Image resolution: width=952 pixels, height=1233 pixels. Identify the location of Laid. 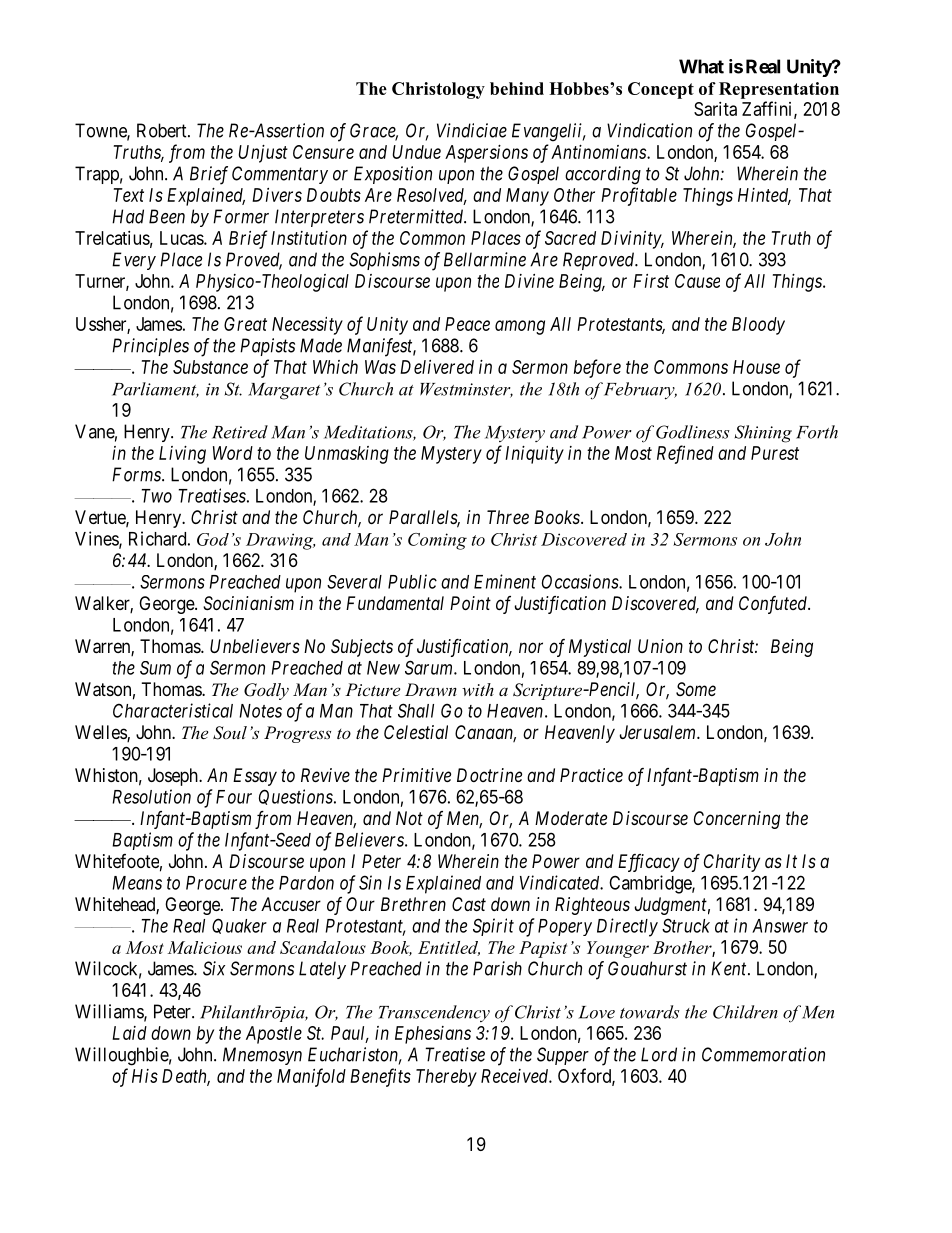
(129, 1033).
